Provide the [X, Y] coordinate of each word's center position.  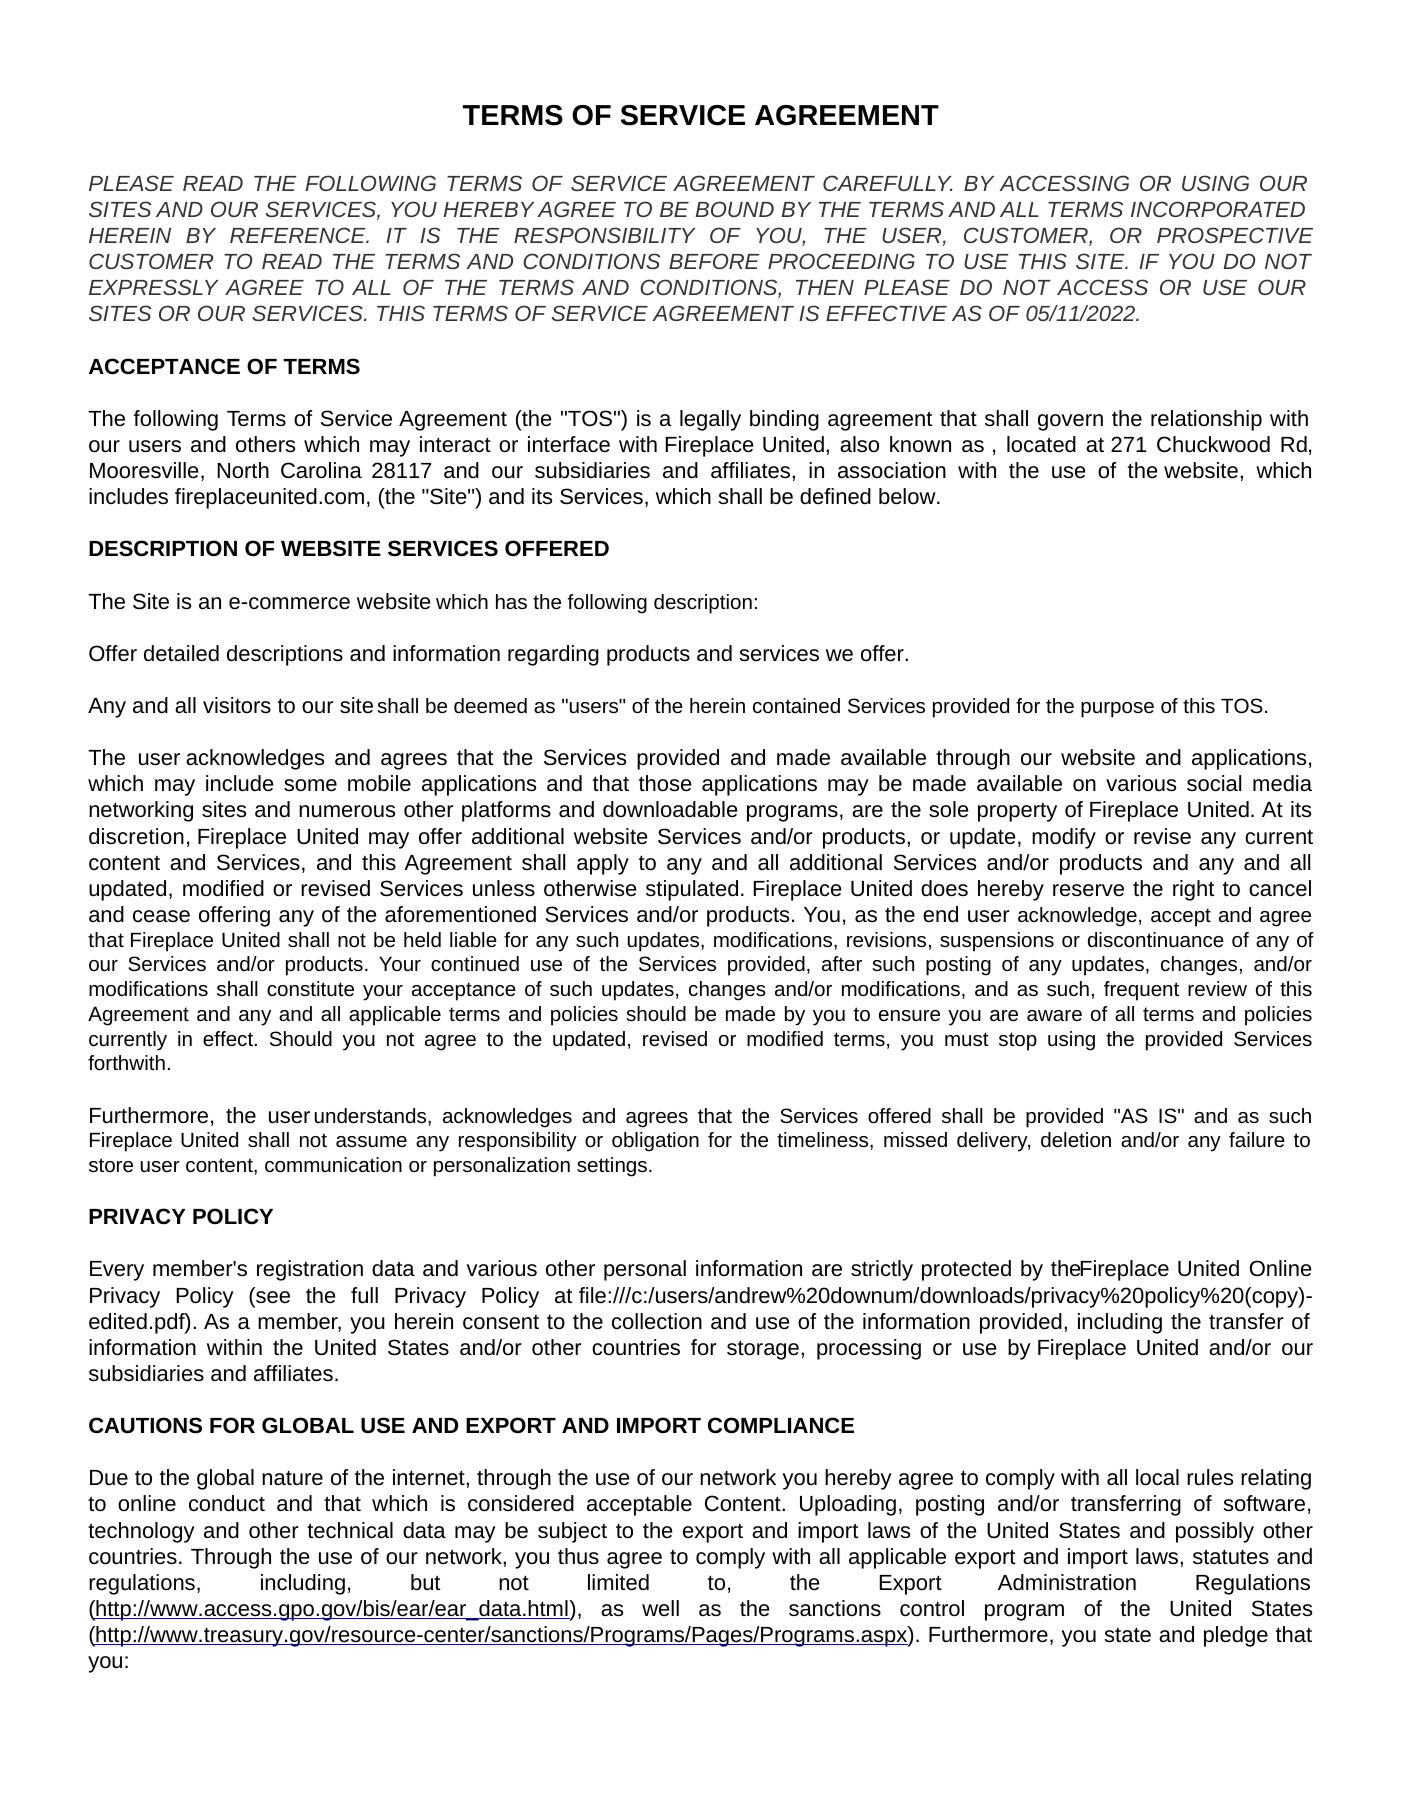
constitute [310, 988]
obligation [655, 1142]
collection [657, 1321]
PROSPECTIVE [1235, 235]
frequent [1141, 991]
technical [350, 1530]
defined [835, 496]
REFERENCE [299, 235]
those [665, 783]
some [310, 785]
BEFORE [714, 261]
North [243, 470]
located [1041, 444]
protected [966, 1270]
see [273, 1297]
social [1214, 783]
